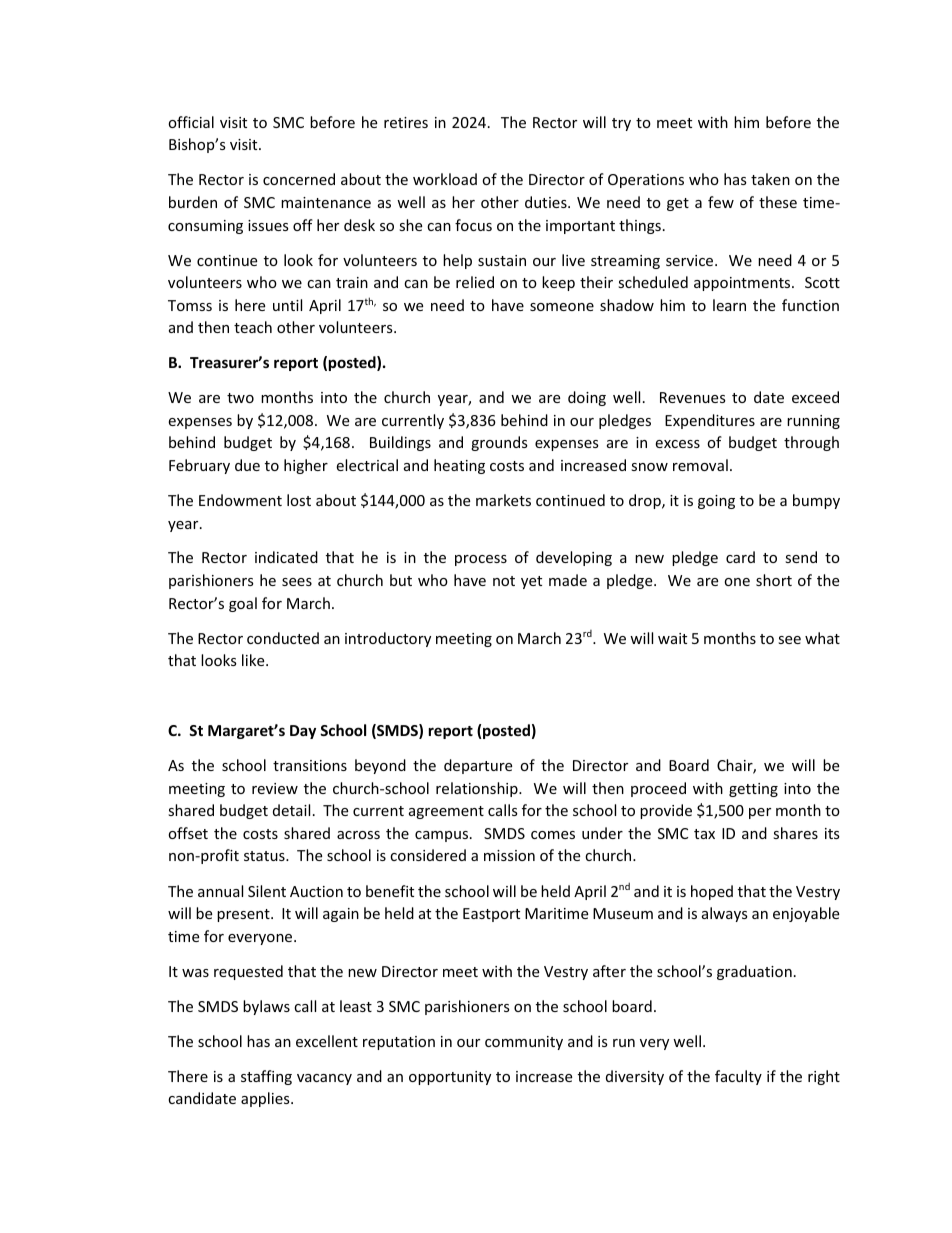  What do you see at coordinates (509, 855) in the screenshot?
I see `mission` at bounding box center [509, 855].
